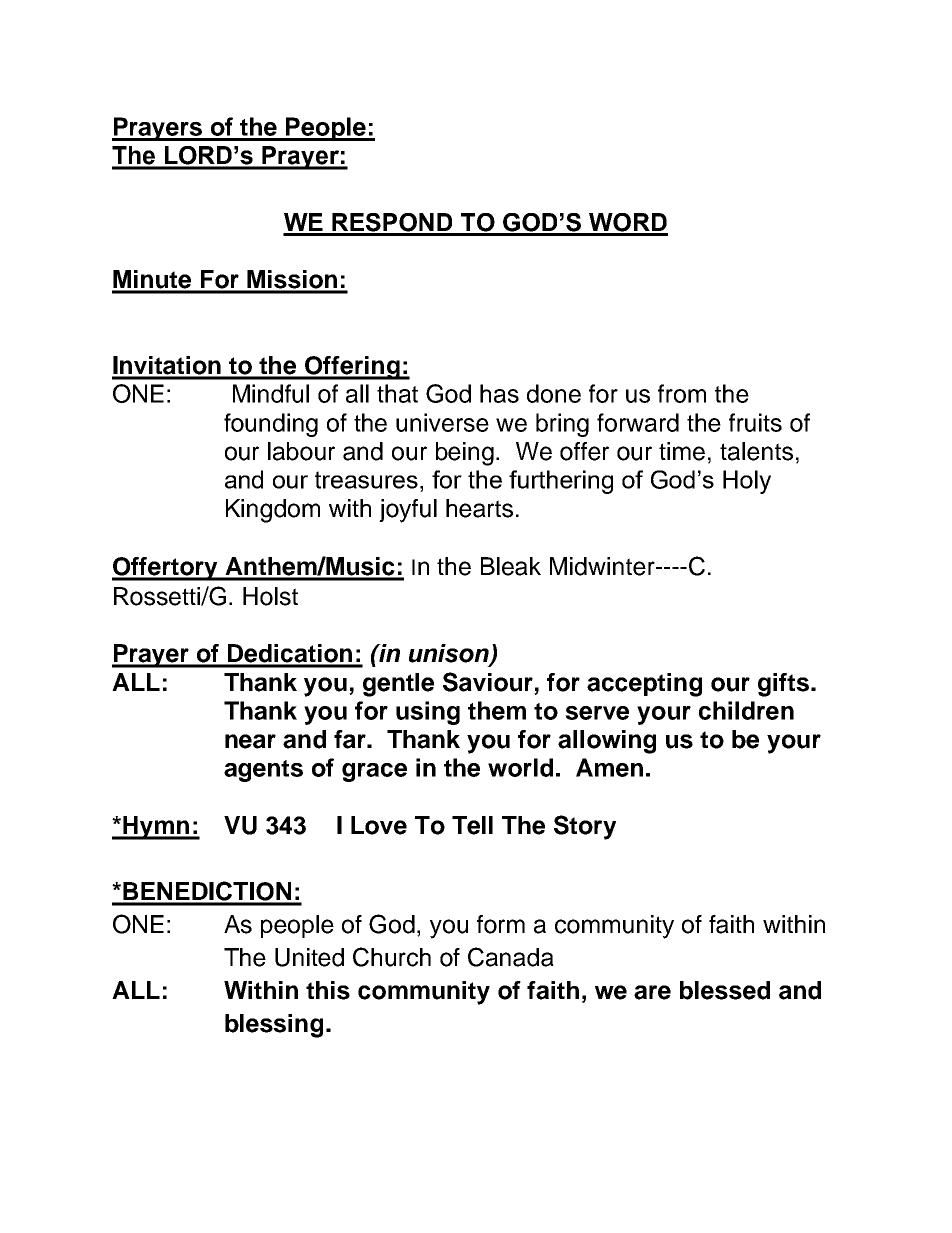  Describe the element at coordinates (511, 566) in the screenshot. I see `Bleak` at that location.
